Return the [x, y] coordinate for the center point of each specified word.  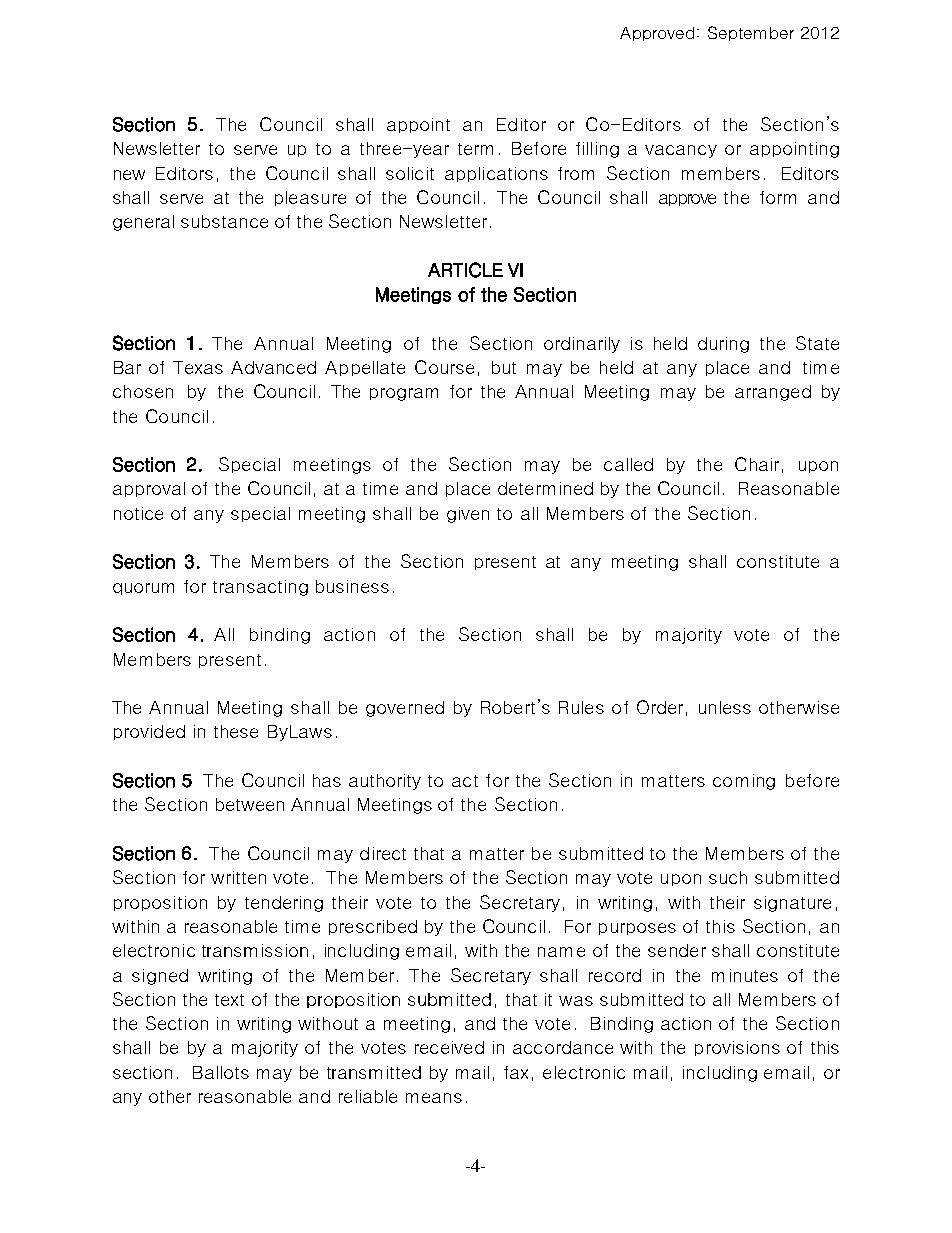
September [751, 33]
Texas [198, 367]
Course [444, 367]
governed [405, 709]
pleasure [310, 198]
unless [725, 707]
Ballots [221, 1072]
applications [496, 174]
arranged [773, 393]
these [236, 731]
